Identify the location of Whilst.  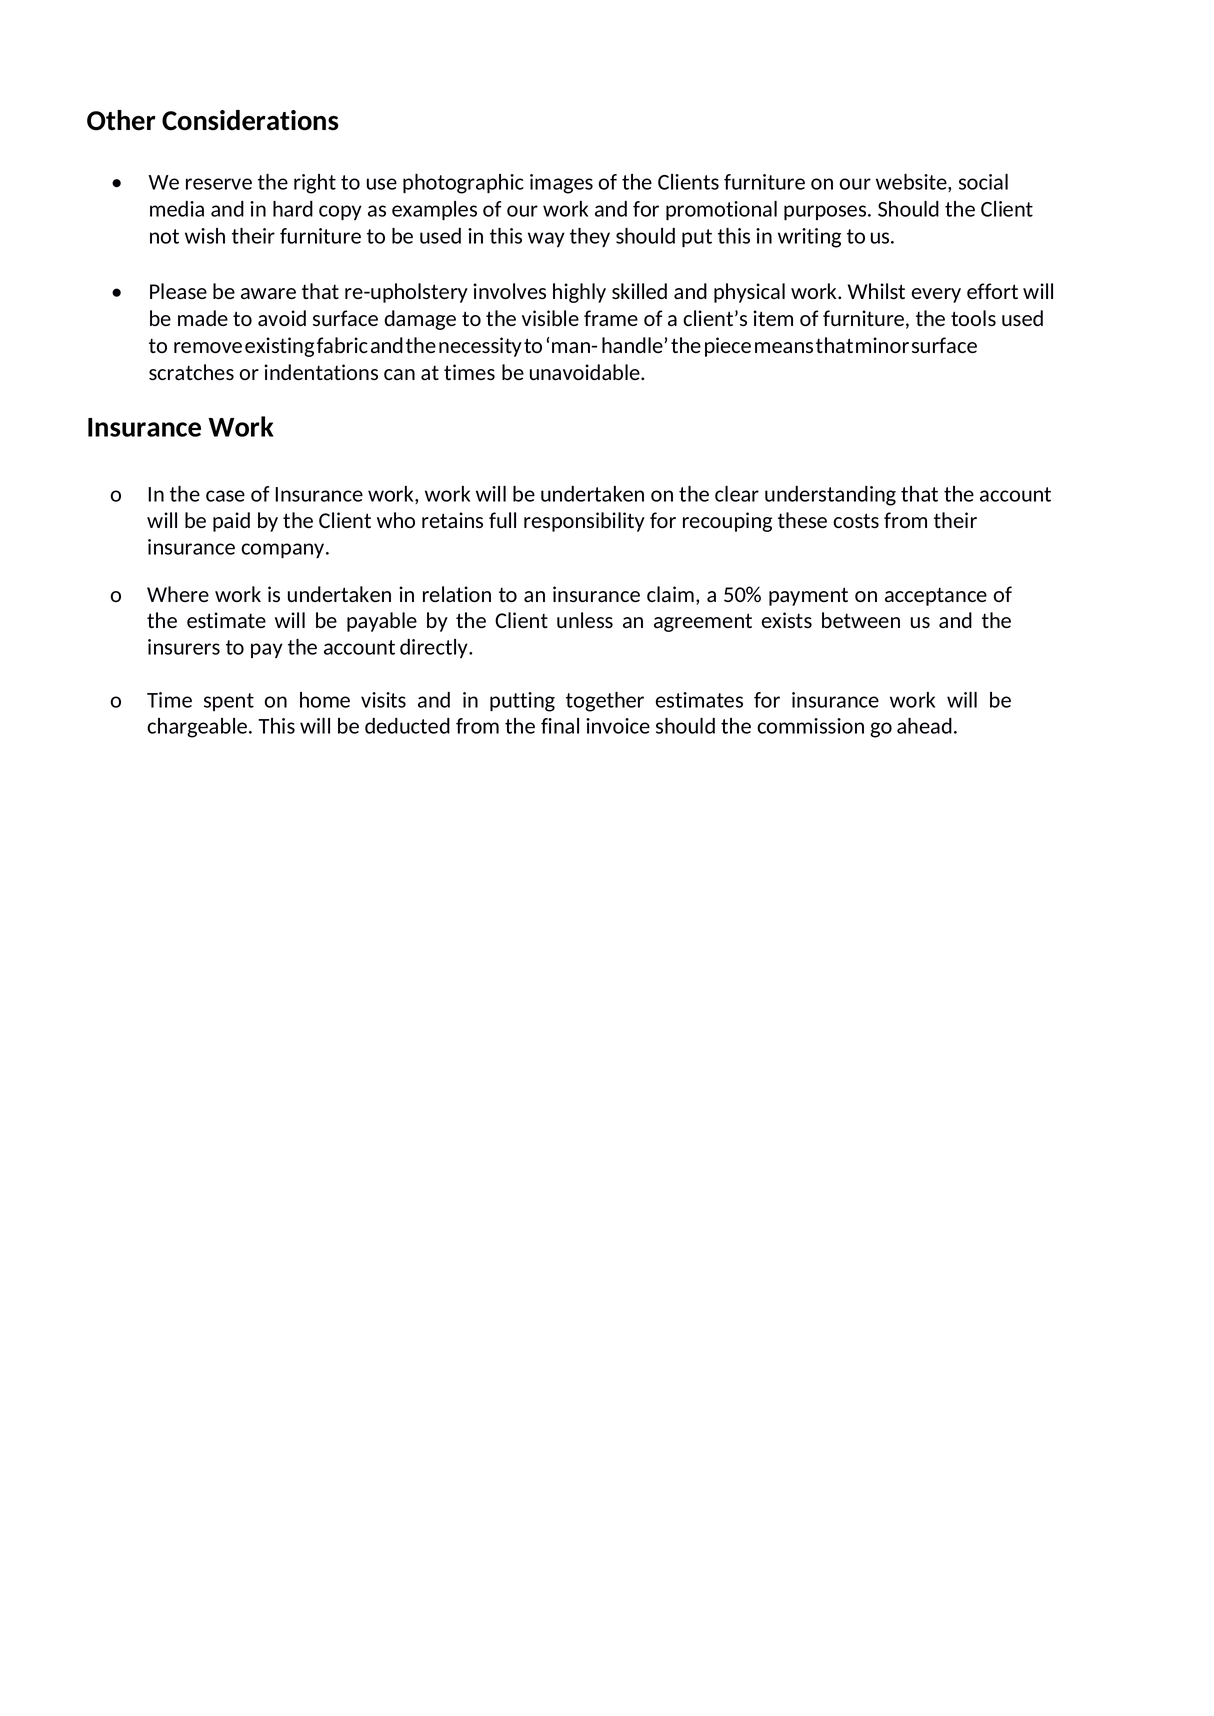
(876, 291).
